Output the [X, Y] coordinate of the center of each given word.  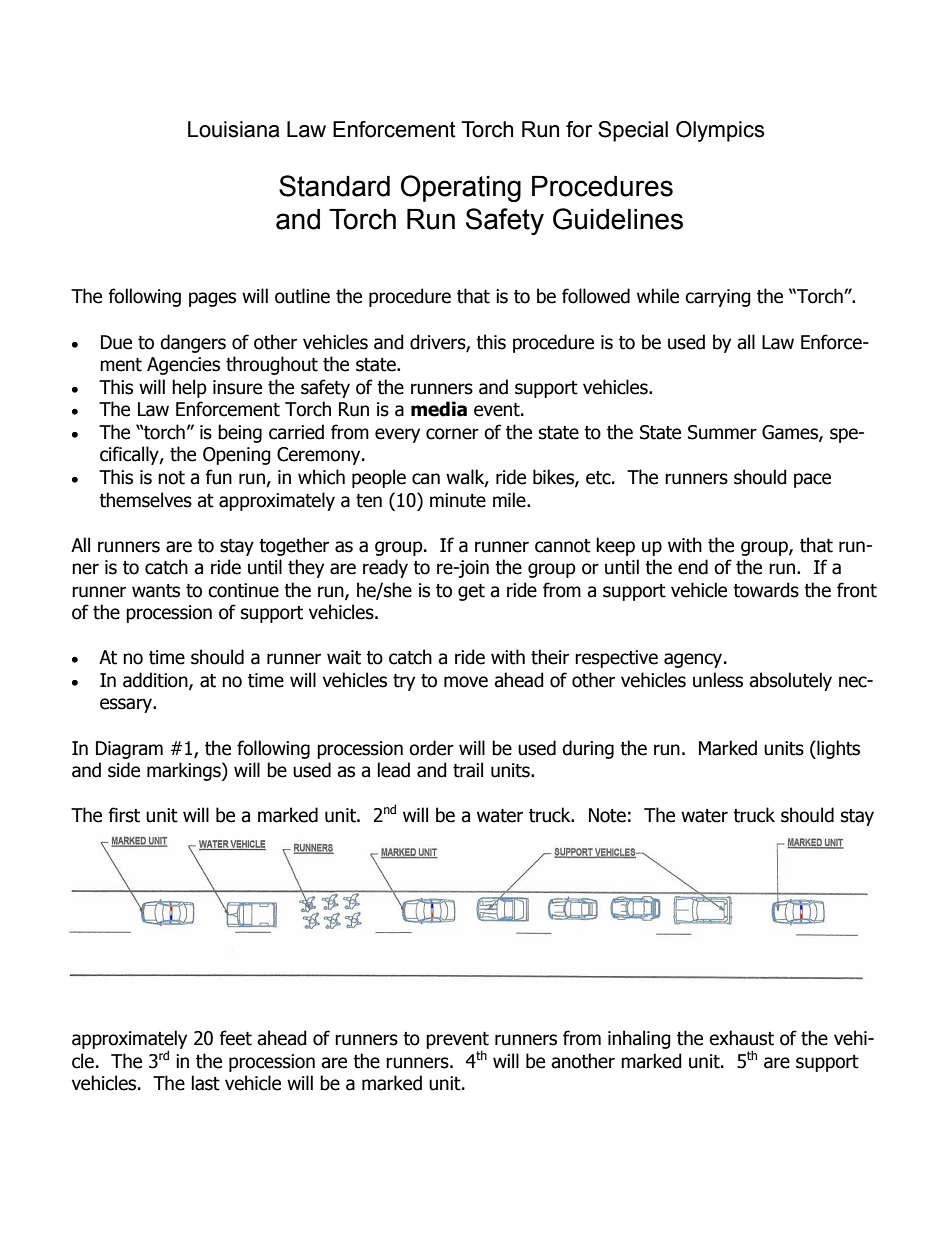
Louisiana [233, 129]
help [189, 388]
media [439, 409]
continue [243, 590]
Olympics [720, 131]
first [124, 815]
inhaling [639, 1039]
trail [468, 770]
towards [766, 590]
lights [837, 749]
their [550, 657]
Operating [461, 188]
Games [791, 433]
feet [235, 1038]
